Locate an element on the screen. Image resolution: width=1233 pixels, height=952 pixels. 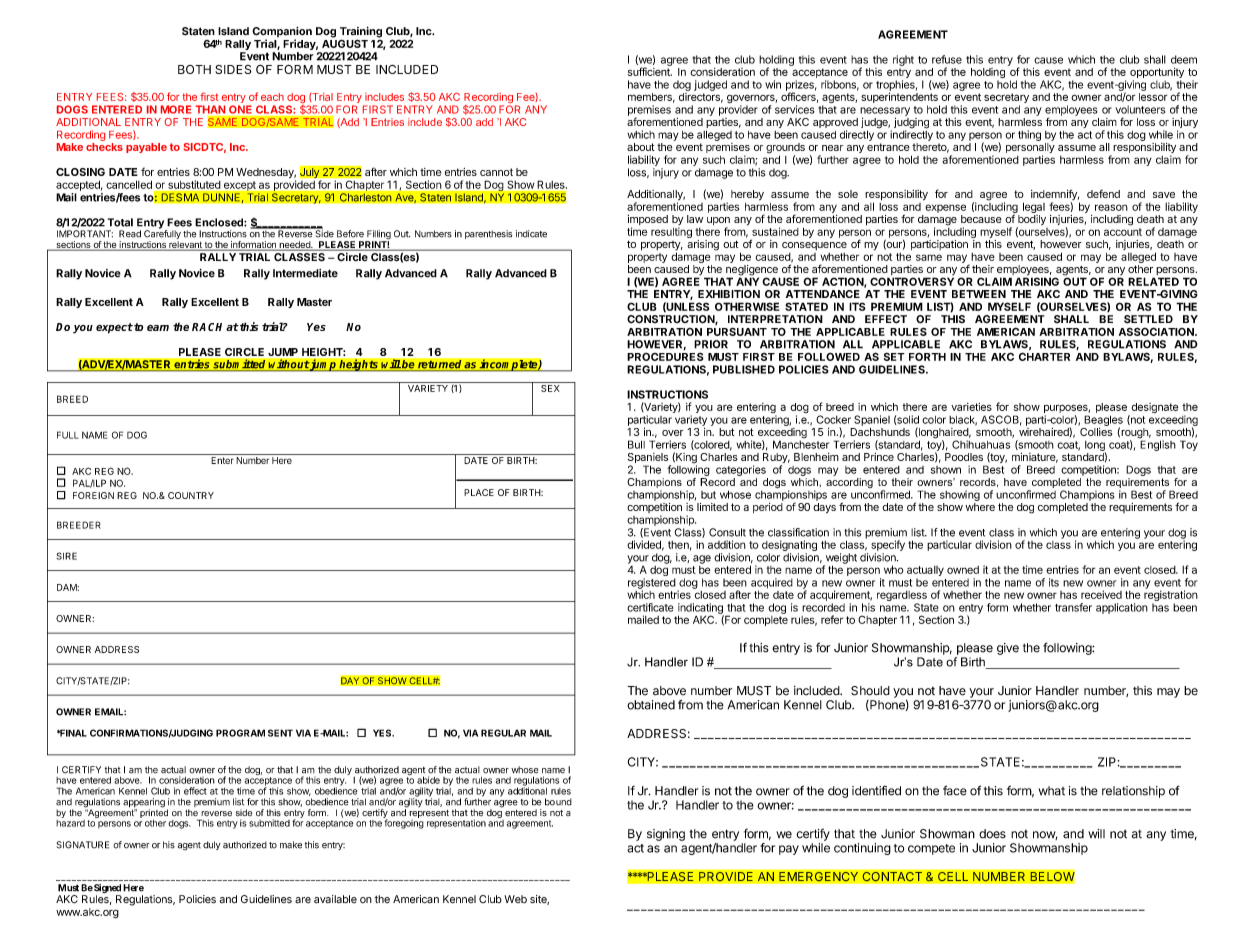
CHARTER is located at coordinates (1044, 356).
